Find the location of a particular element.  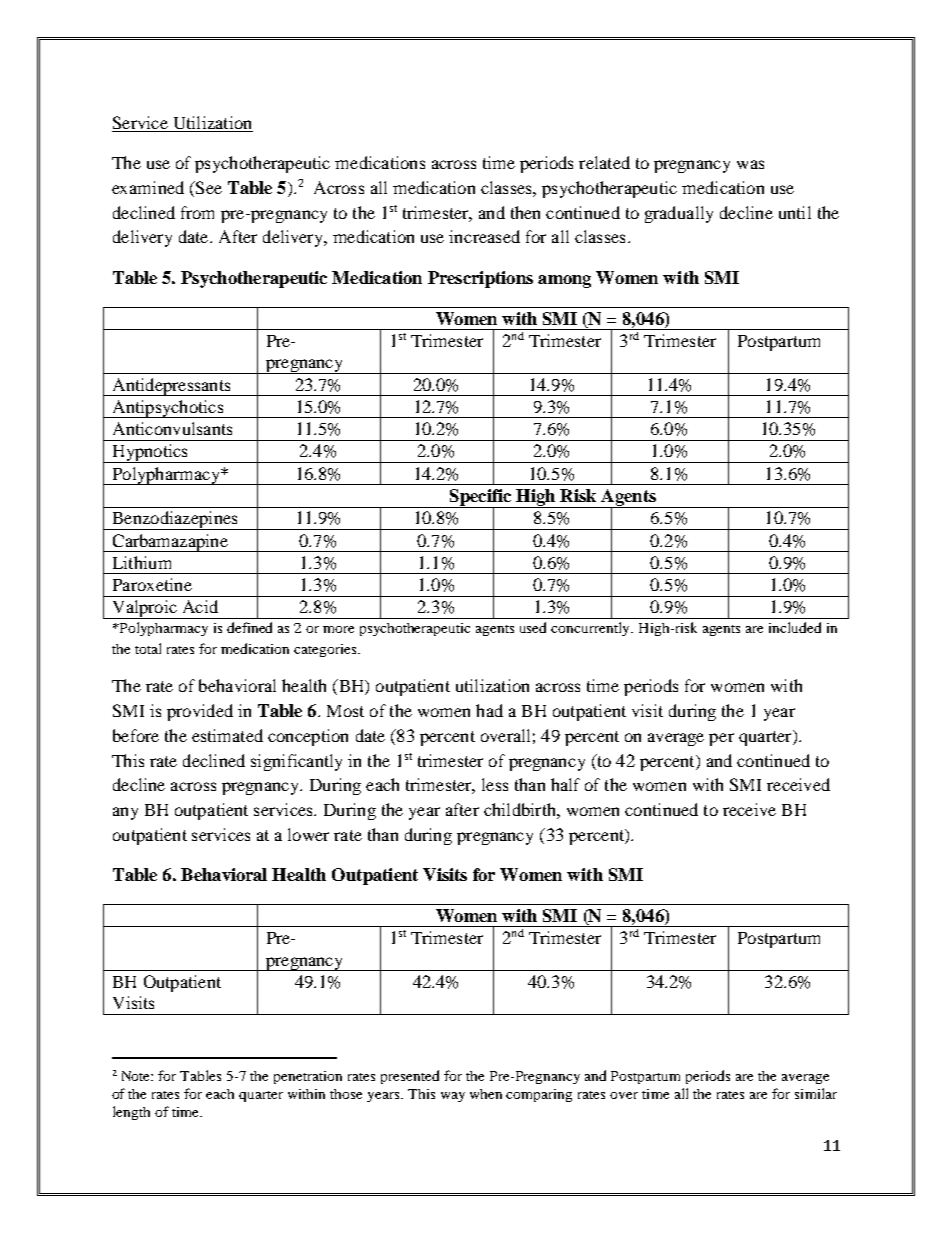

See is located at coordinates (208, 187).
